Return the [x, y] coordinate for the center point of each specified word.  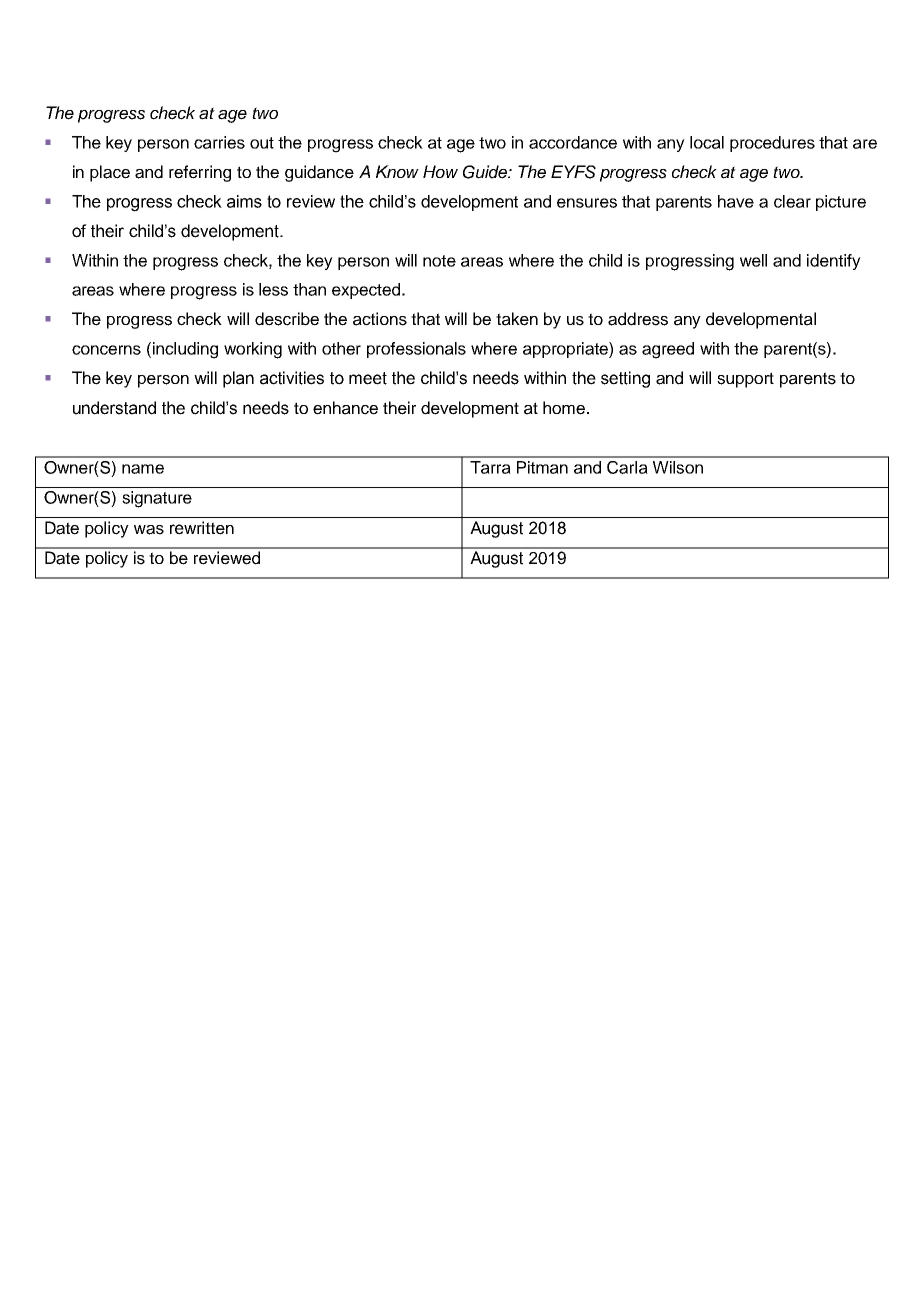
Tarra [490, 467]
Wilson [678, 467]
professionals [416, 350]
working [253, 350]
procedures [772, 144]
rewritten [202, 528]
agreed [668, 350]
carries [219, 142]
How [440, 171]
